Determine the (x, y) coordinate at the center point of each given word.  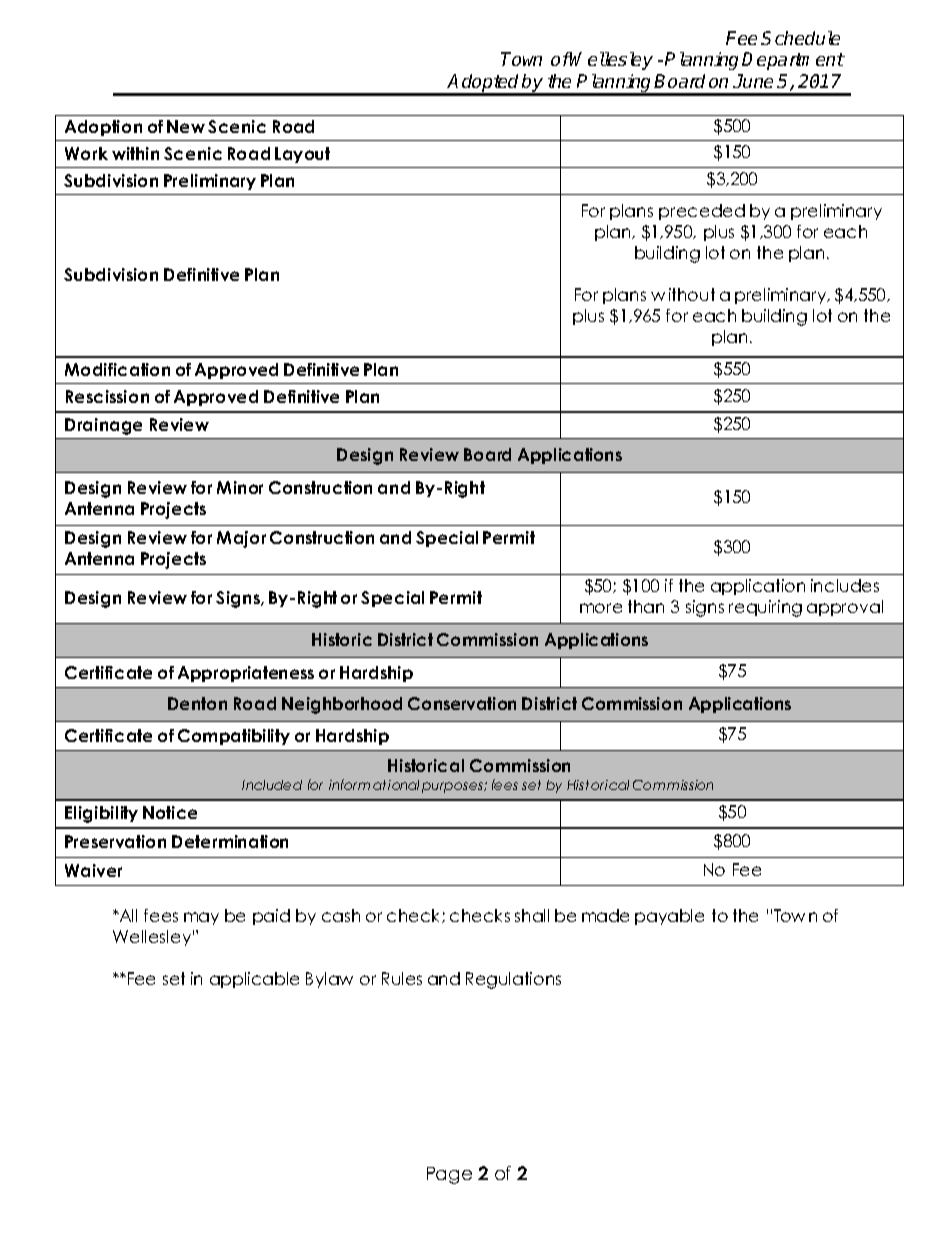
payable (669, 917)
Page (449, 1175)
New (186, 126)
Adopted (484, 84)
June (753, 81)
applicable (254, 980)
